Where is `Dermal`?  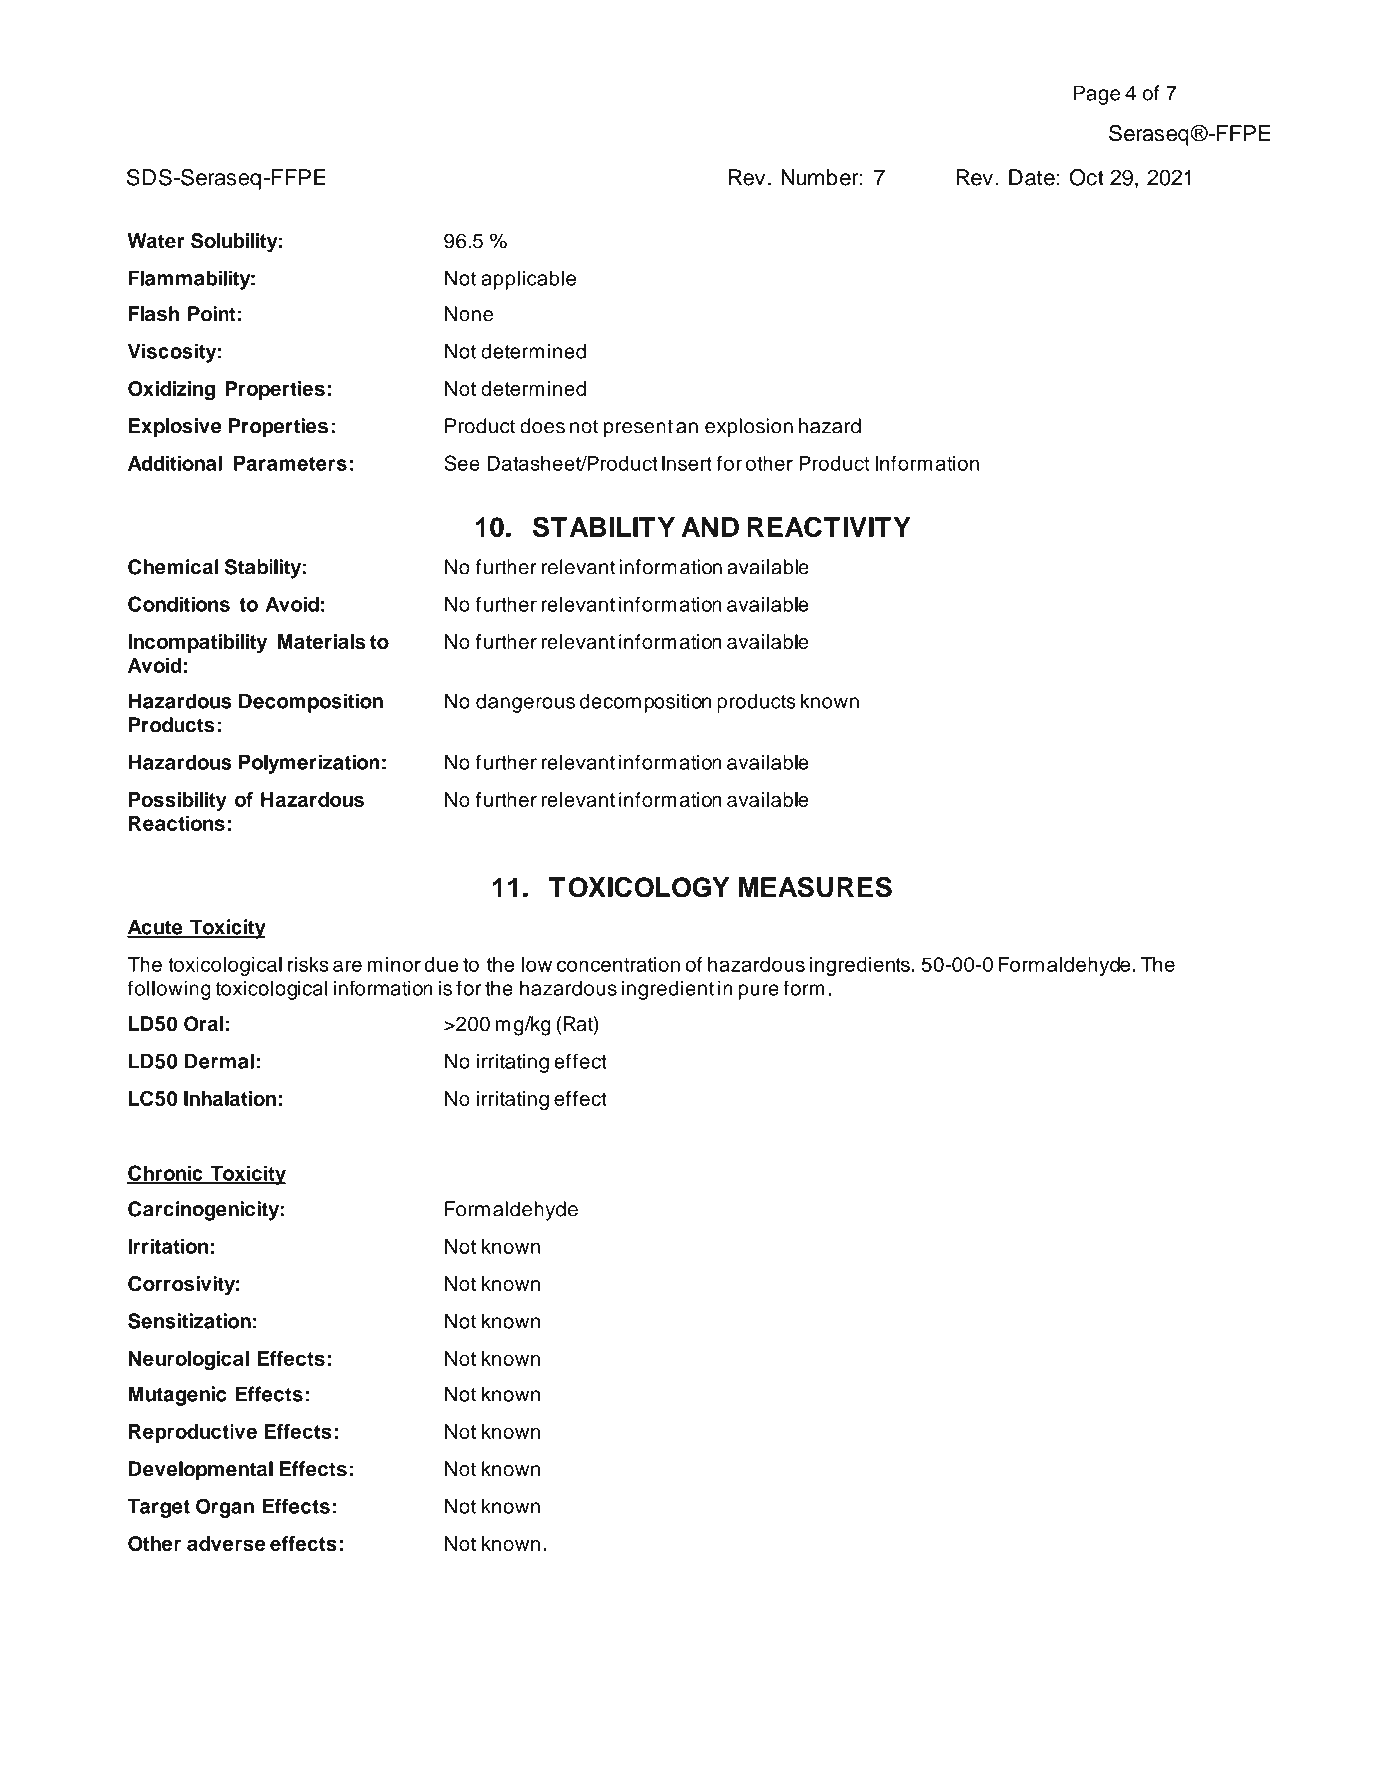
Dermal is located at coordinates (219, 1061).
